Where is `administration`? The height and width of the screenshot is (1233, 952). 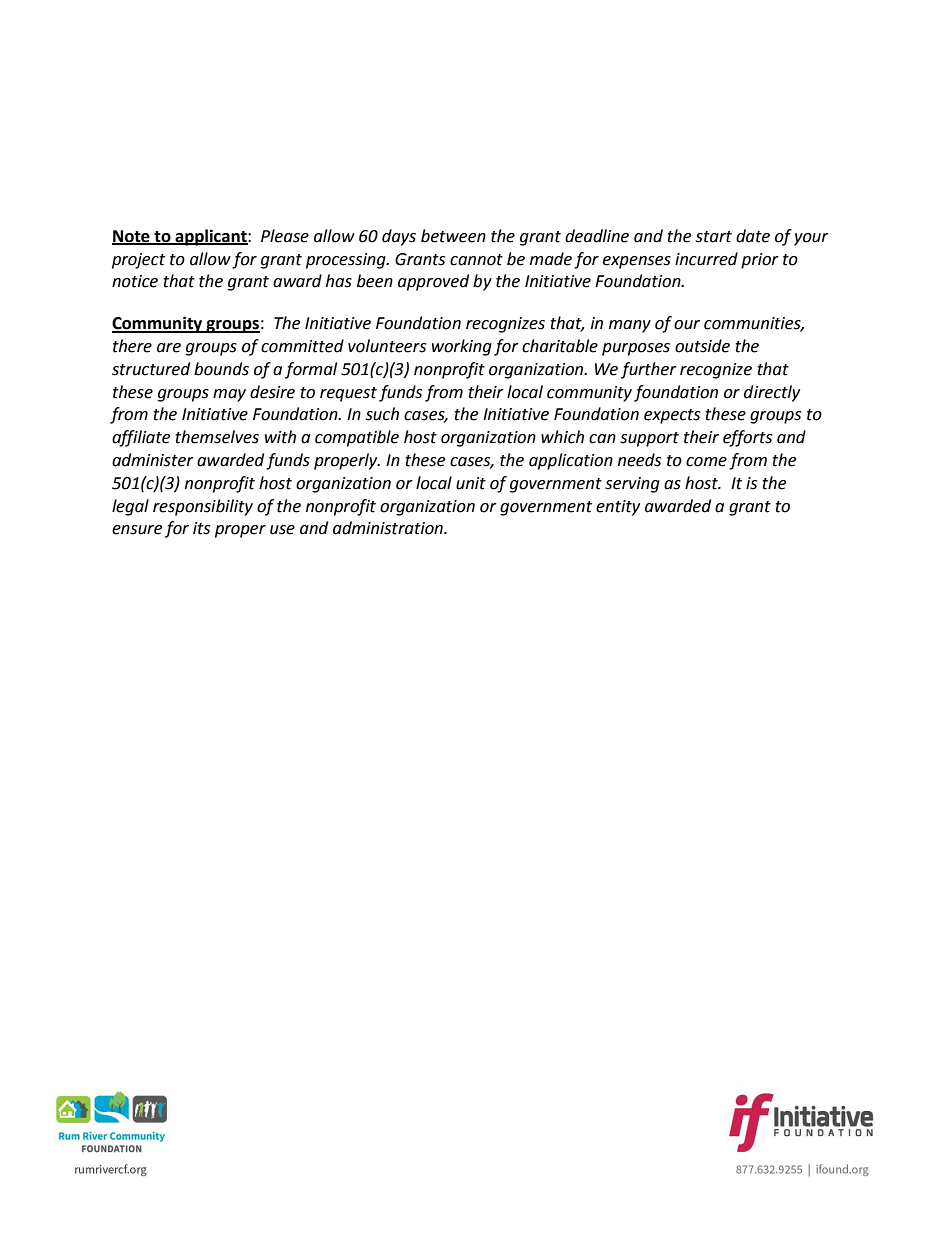 administration is located at coordinates (389, 528).
